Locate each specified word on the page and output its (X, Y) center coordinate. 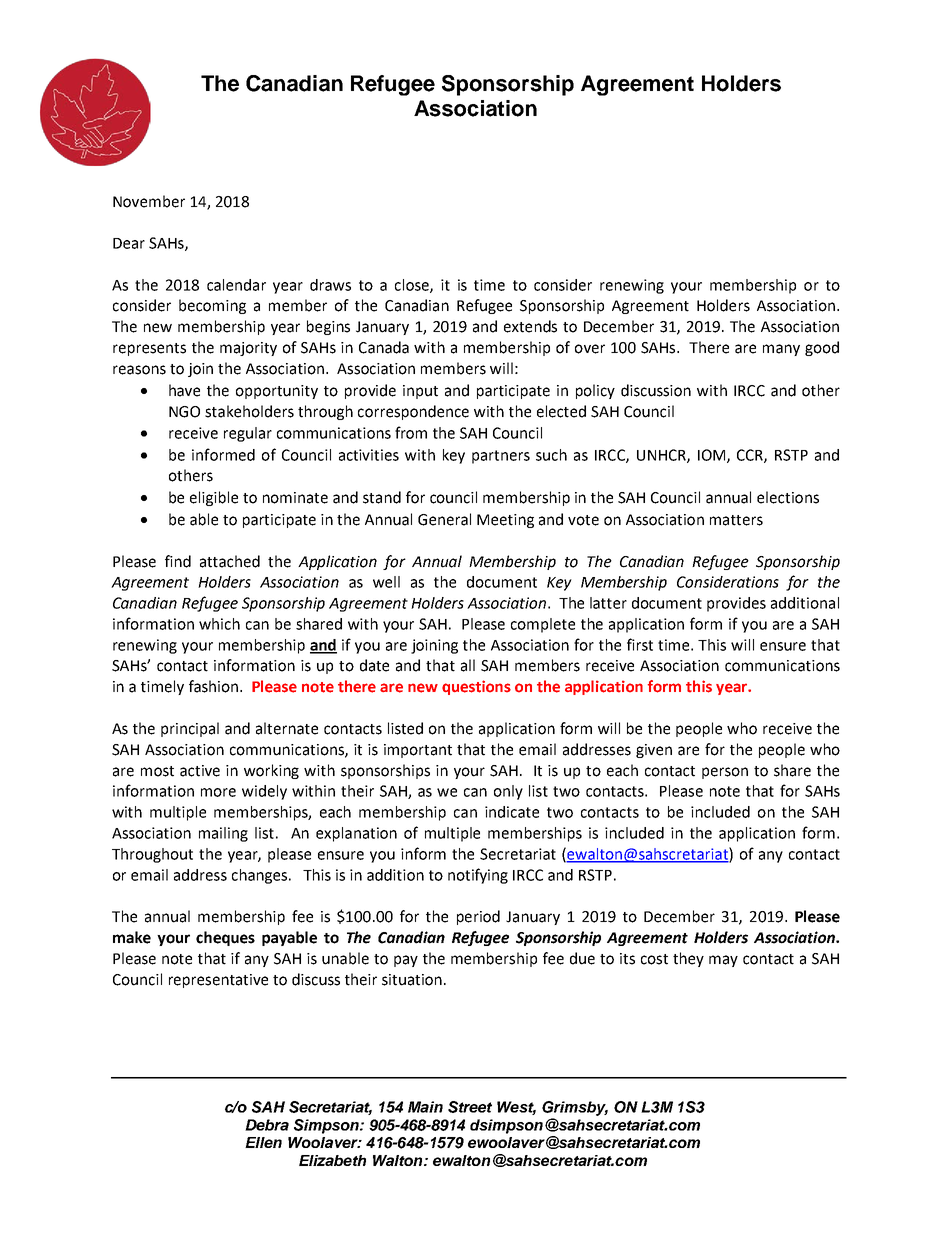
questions (476, 687)
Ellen (263, 1142)
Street (470, 1107)
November (149, 201)
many (781, 350)
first (640, 644)
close (413, 286)
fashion (215, 686)
